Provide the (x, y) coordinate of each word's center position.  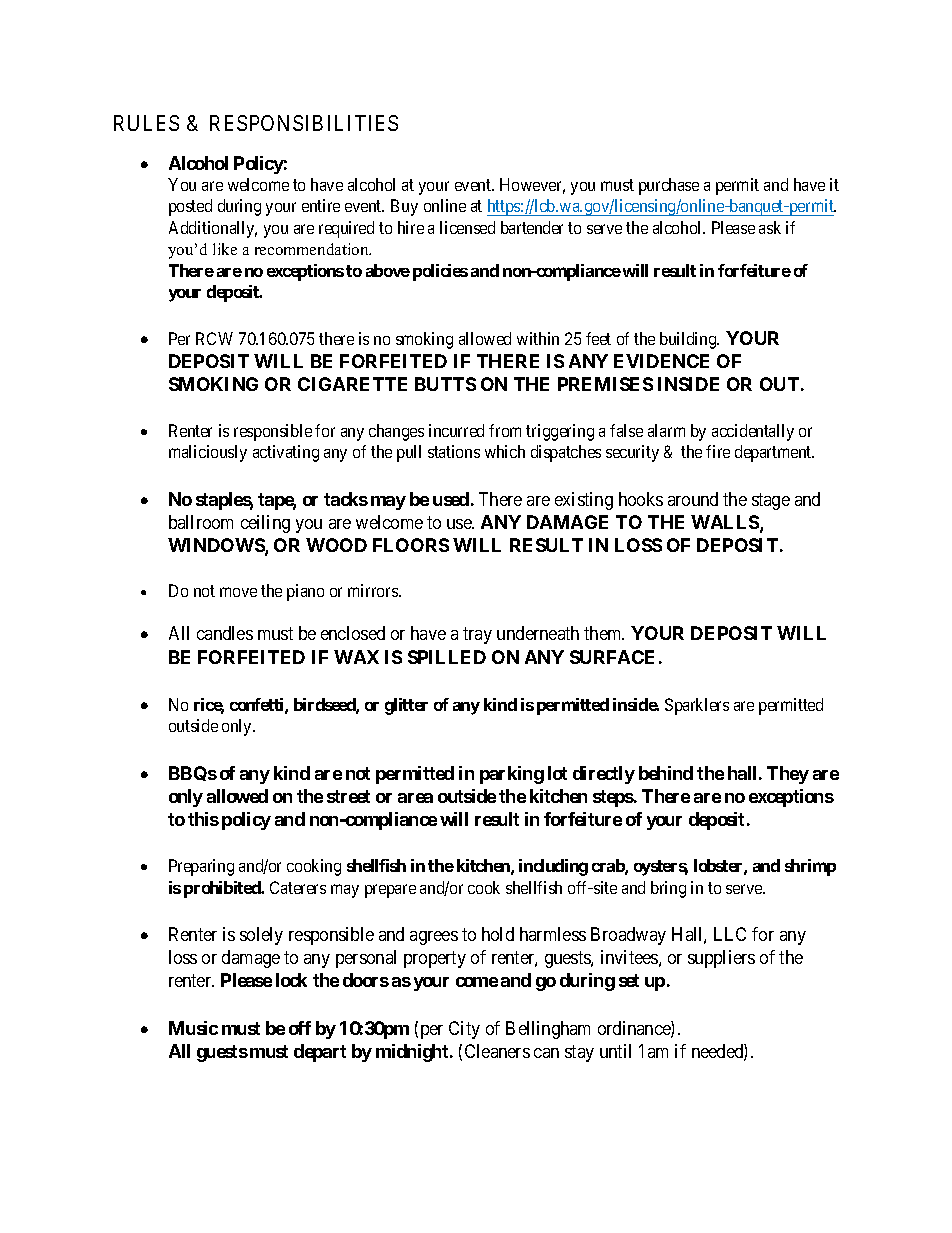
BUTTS (445, 384)
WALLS (726, 523)
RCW (214, 338)
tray (477, 636)
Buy (404, 207)
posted (190, 207)
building (689, 340)
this (203, 819)
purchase (669, 186)
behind (666, 773)
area (415, 798)
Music (193, 1028)
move (238, 592)
